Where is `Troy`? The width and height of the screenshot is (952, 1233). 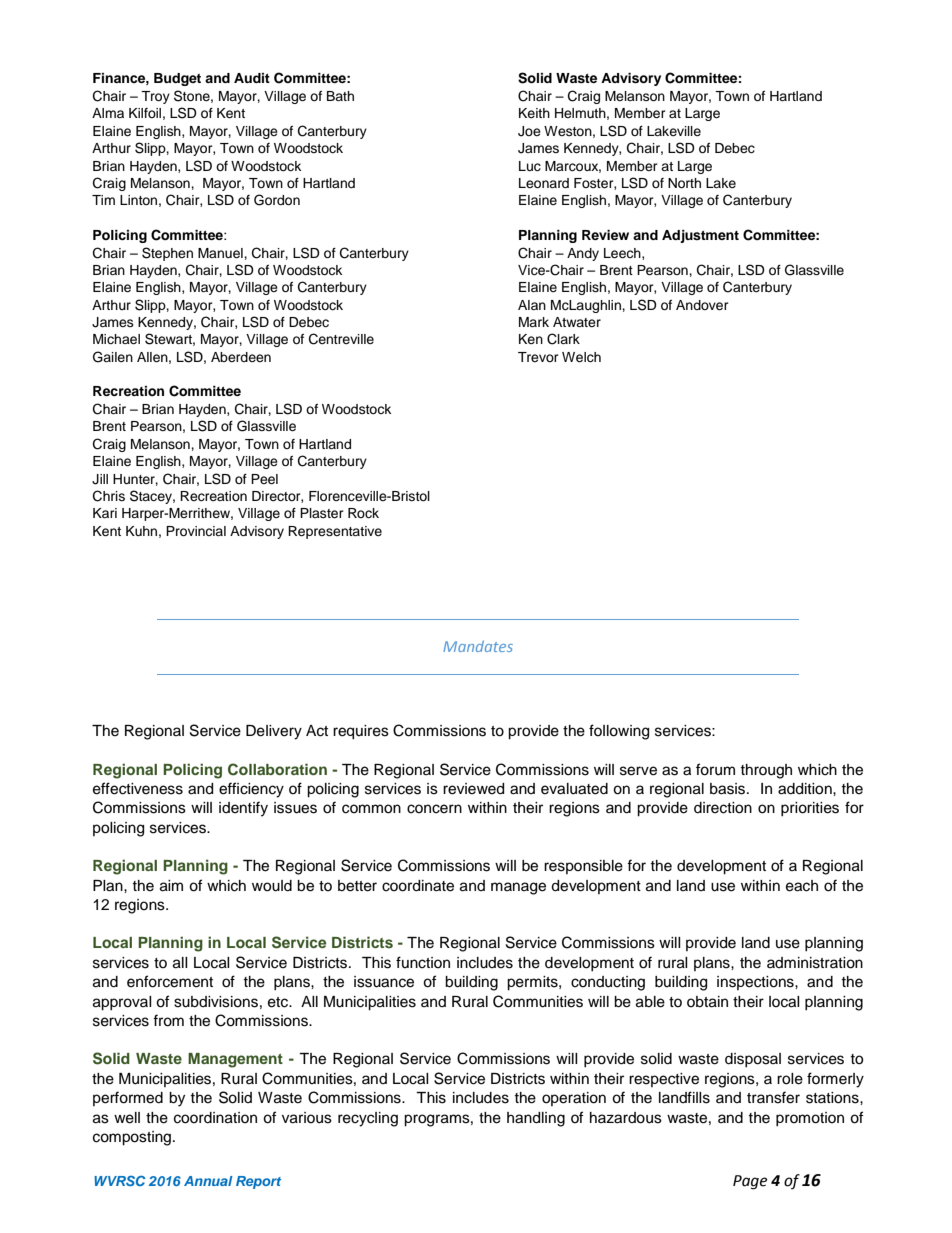
Troy is located at coordinates (155, 97).
